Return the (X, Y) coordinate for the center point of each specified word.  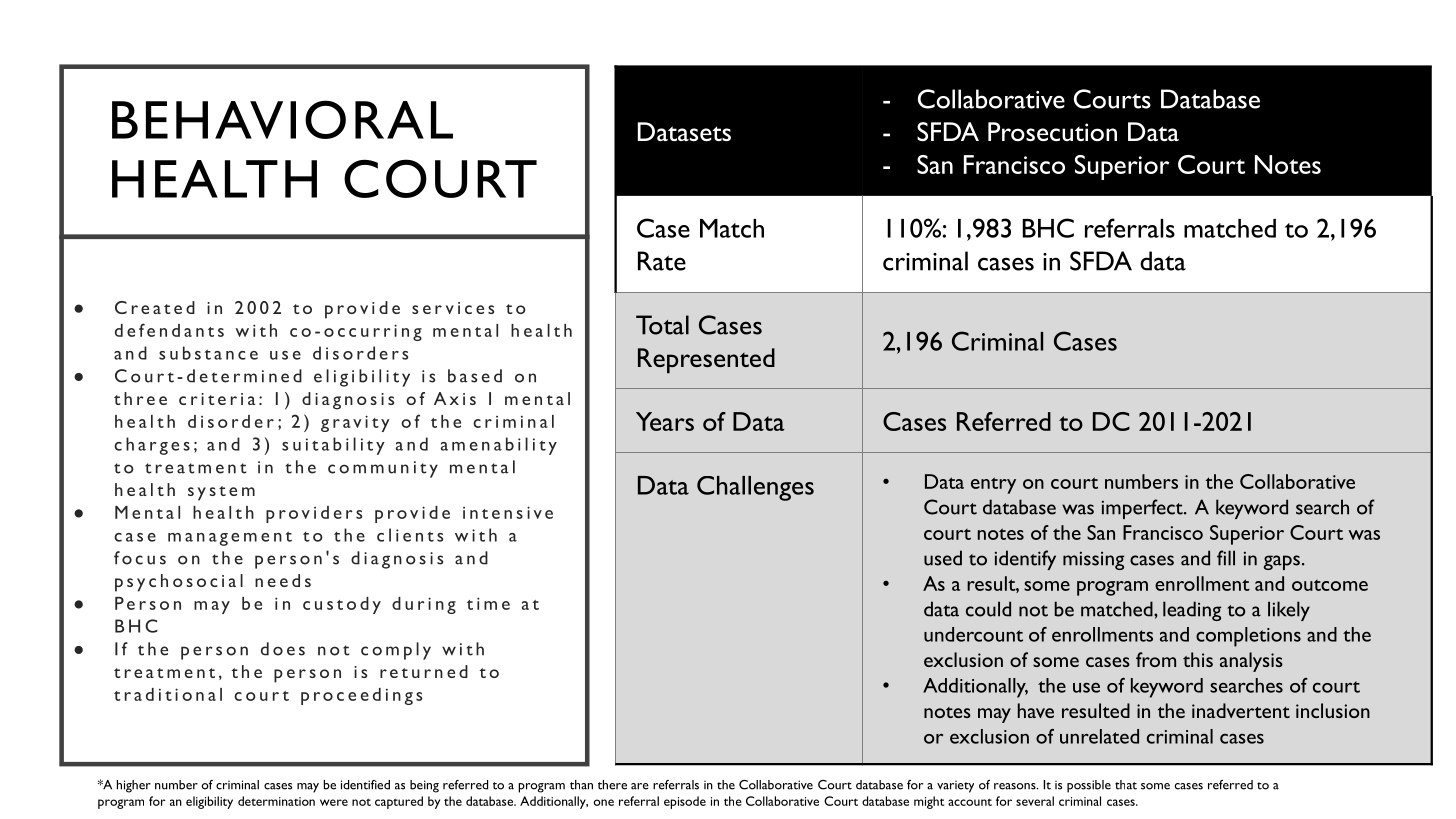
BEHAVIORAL (282, 119)
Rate (662, 261)
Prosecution (1052, 132)
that (1126, 785)
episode (685, 802)
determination (276, 801)
